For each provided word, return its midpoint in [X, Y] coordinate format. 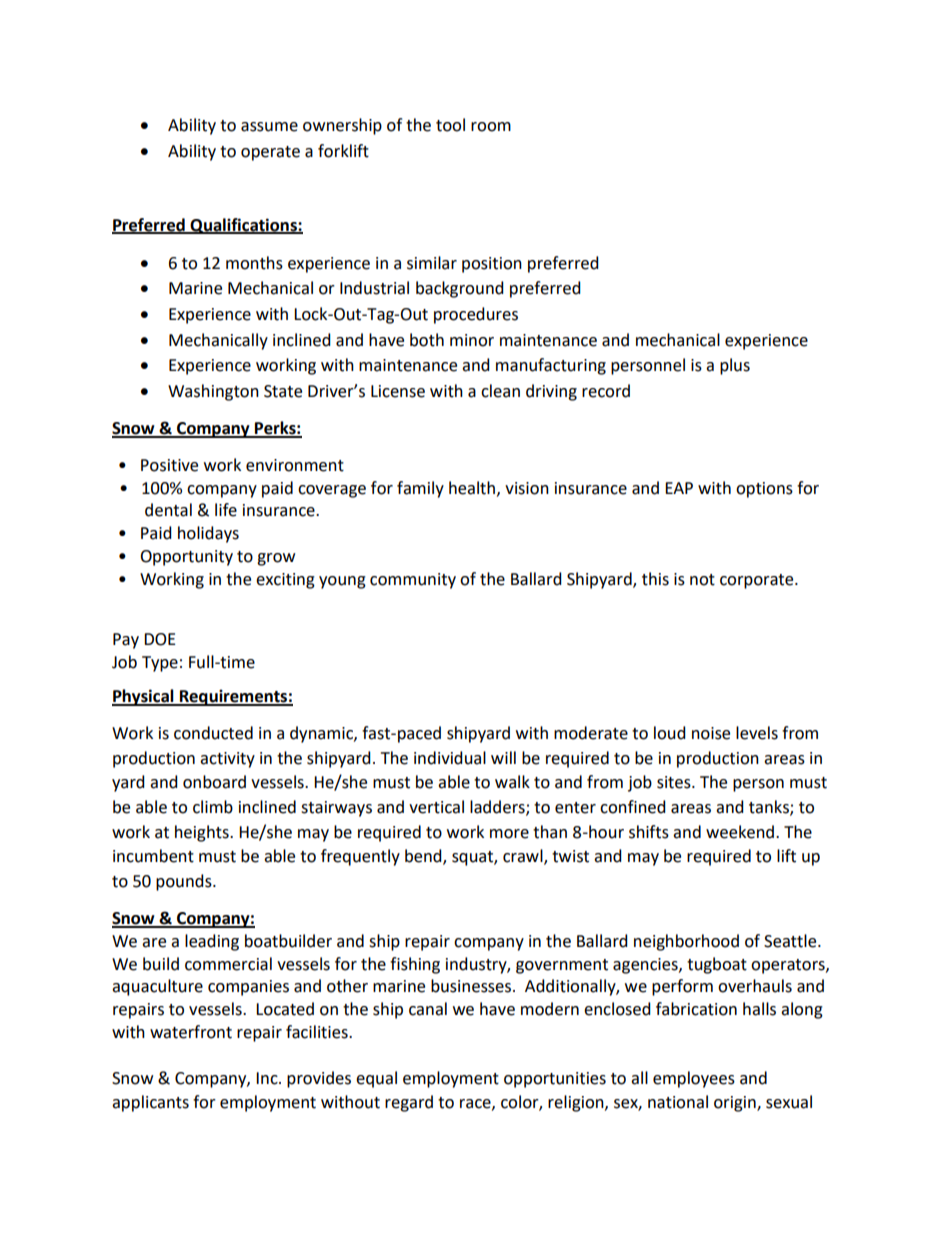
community [413, 581]
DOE [160, 639]
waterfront [191, 1032]
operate [270, 153]
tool [450, 125]
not [702, 580]
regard [409, 1103]
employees [694, 1079]
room [491, 127]
